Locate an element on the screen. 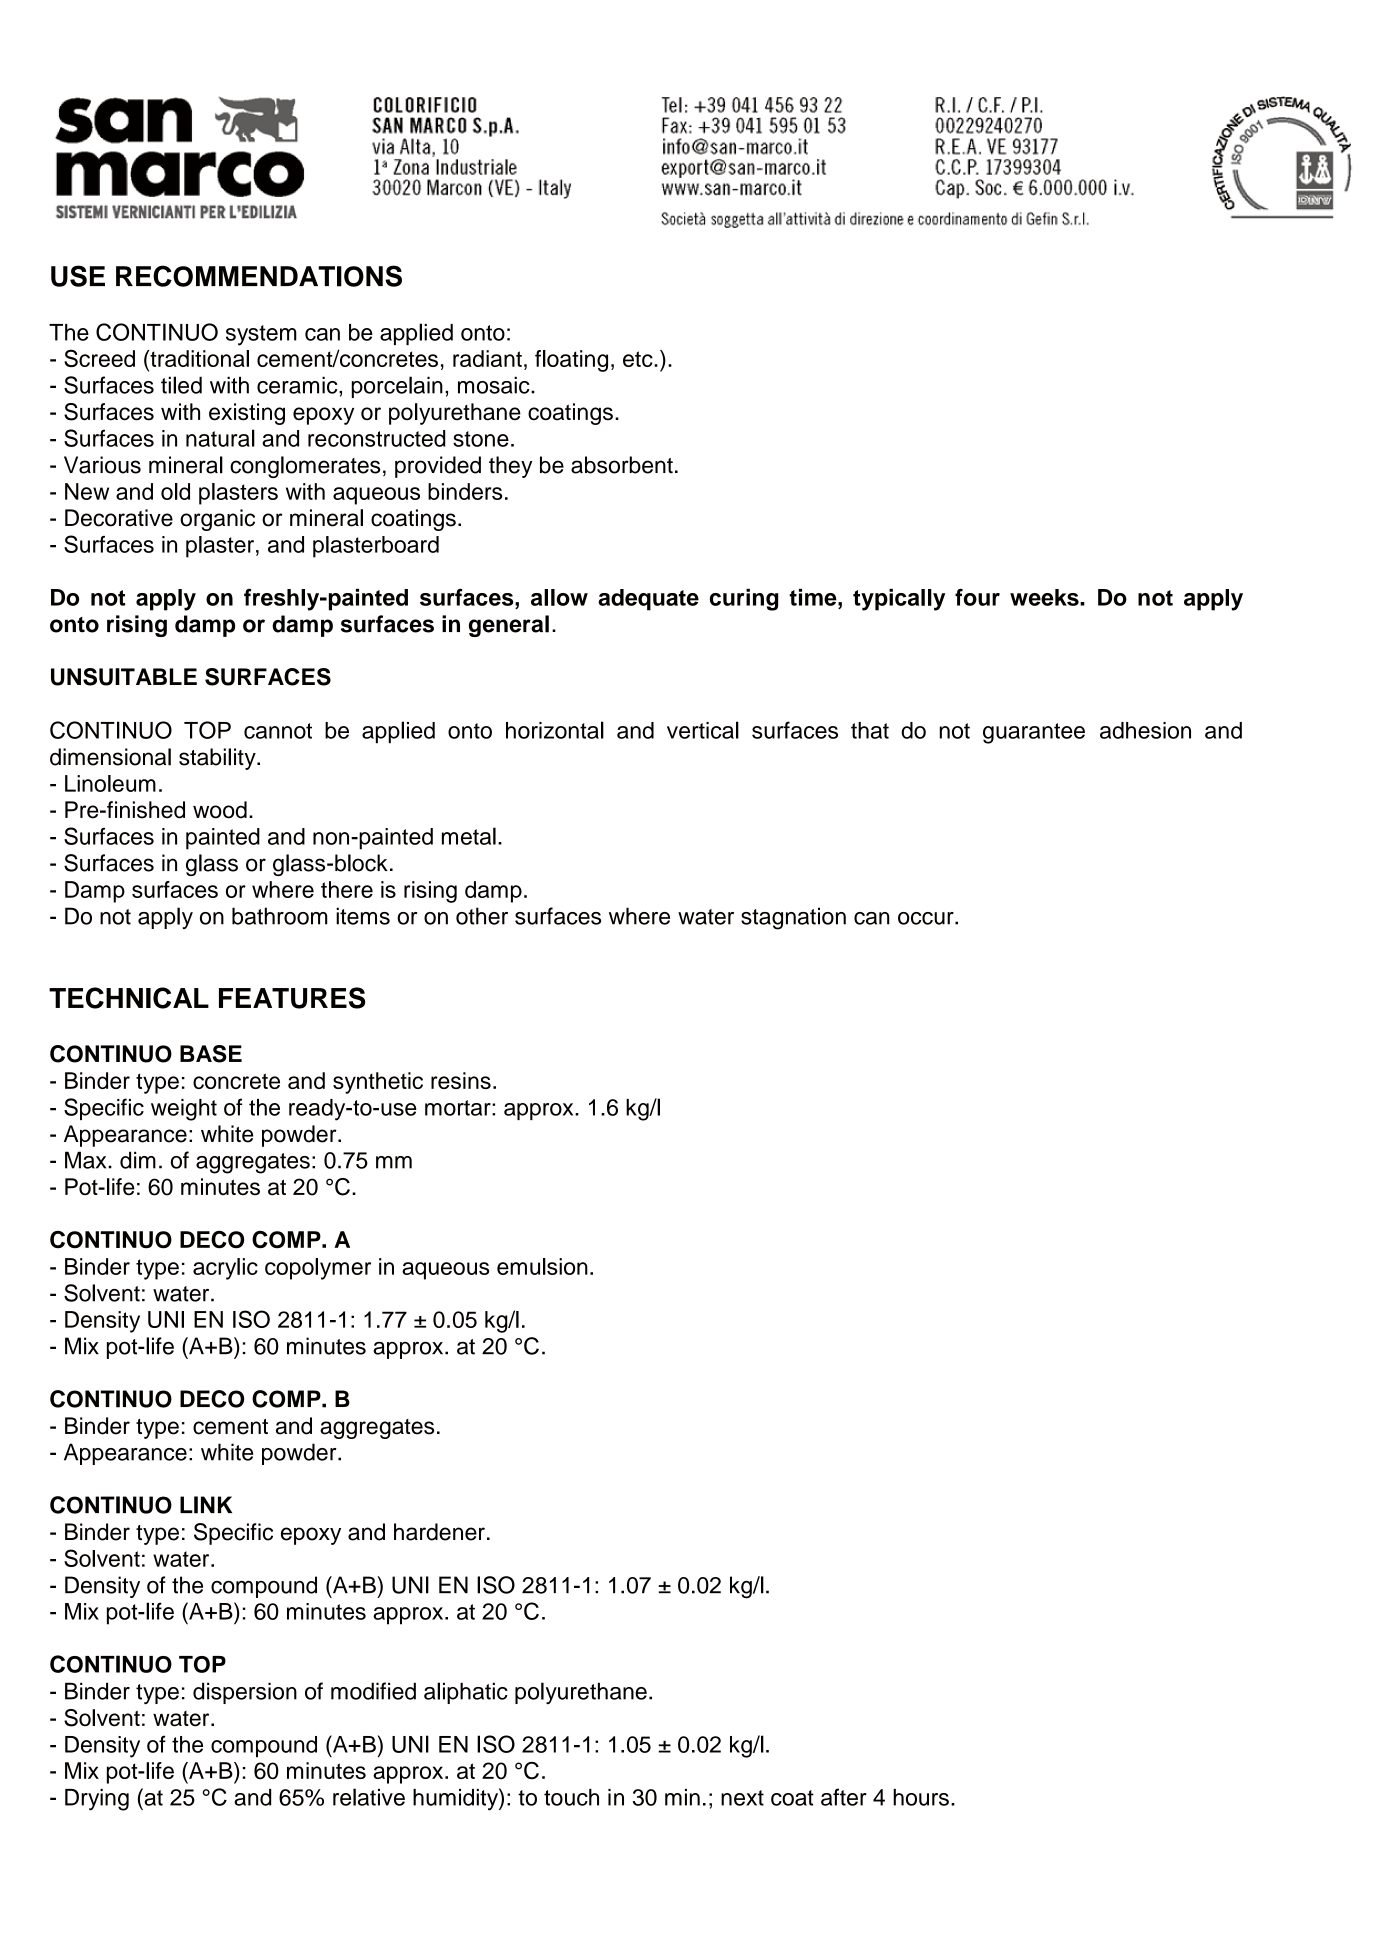 Image resolution: width=1374 pixels, height=1943 pixels. organic is located at coordinates (217, 520).
